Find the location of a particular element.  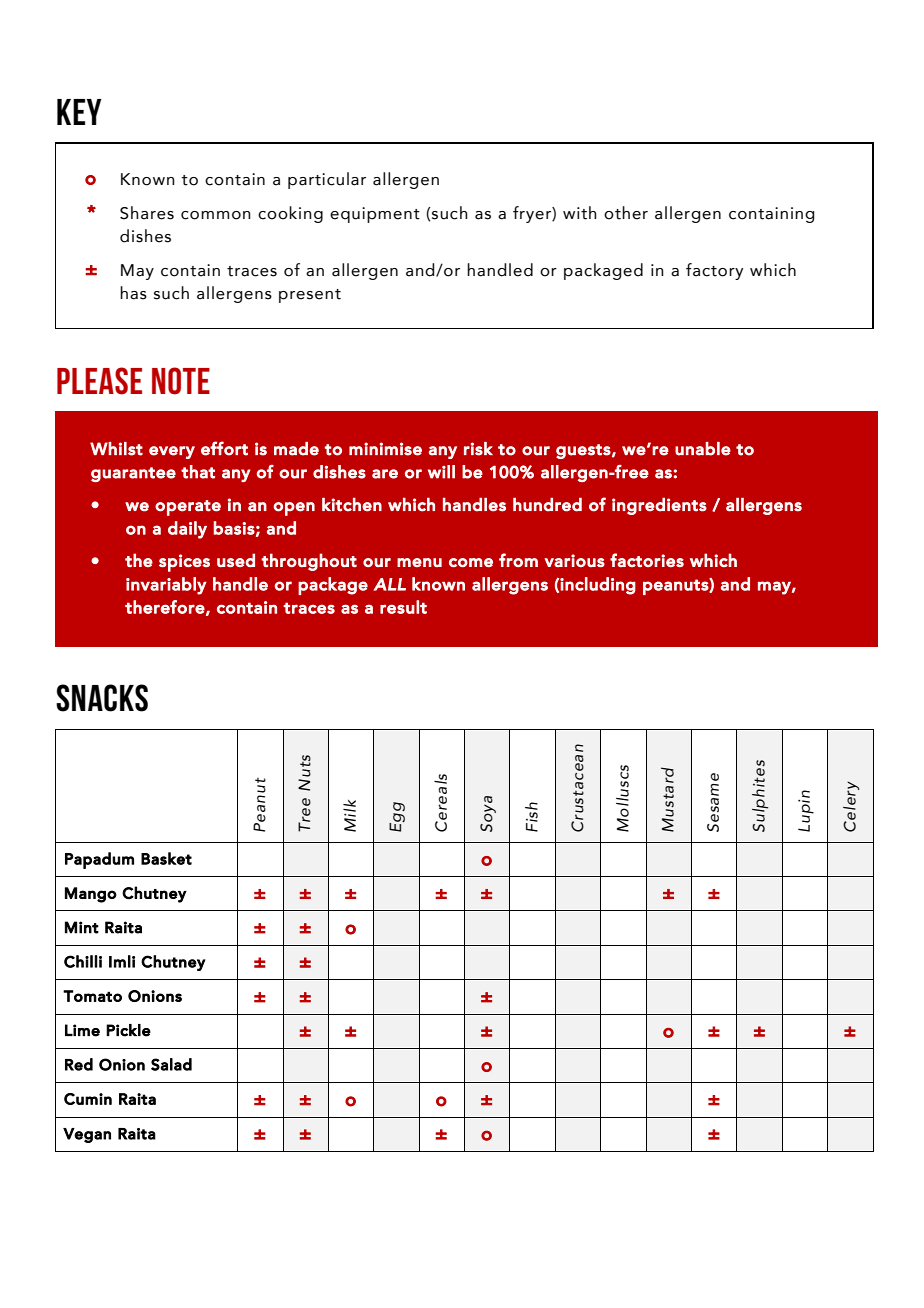

other is located at coordinates (626, 213).
